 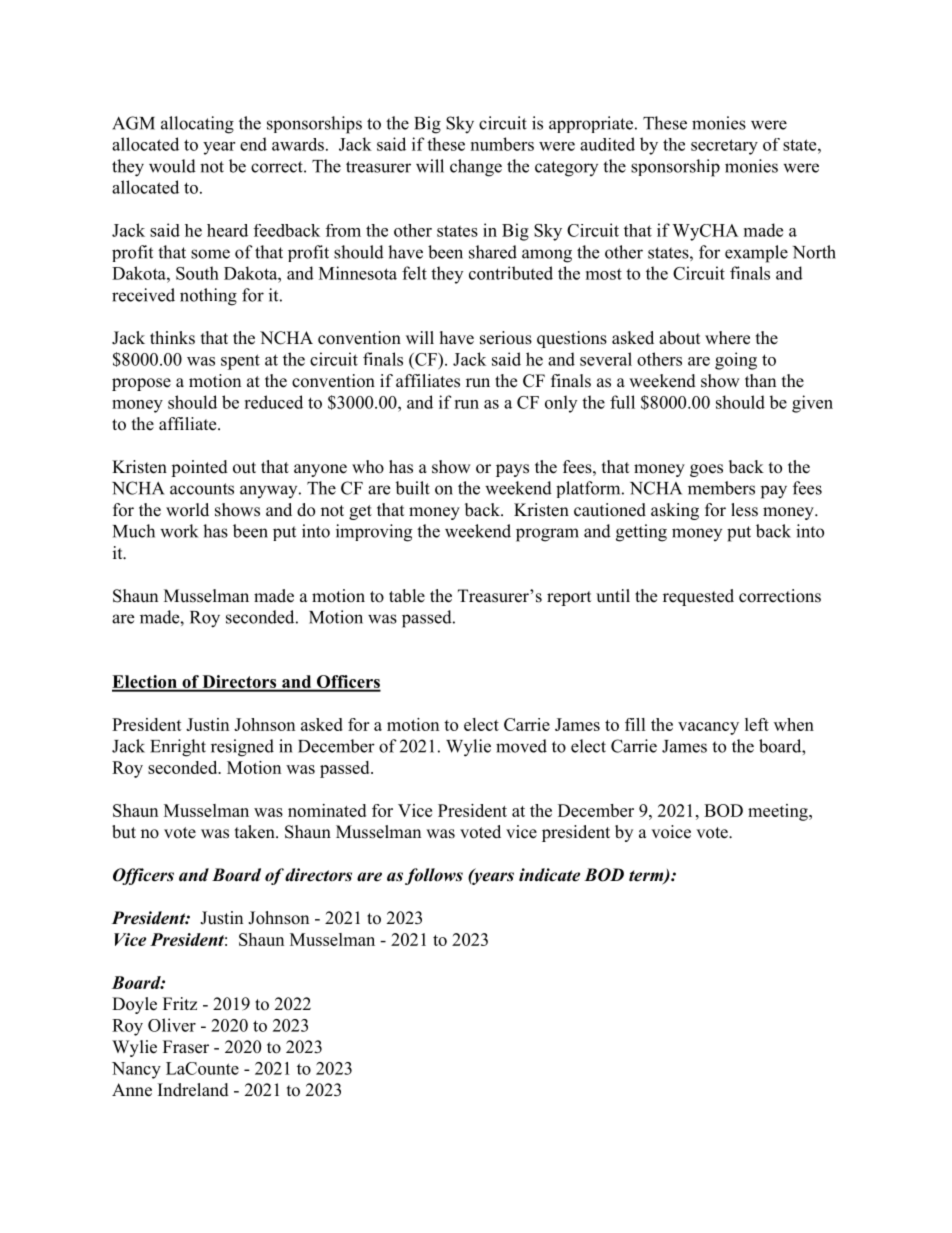 What do you see at coordinates (724, 147) in the screenshot?
I see `secretary` at bounding box center [724, 147].
